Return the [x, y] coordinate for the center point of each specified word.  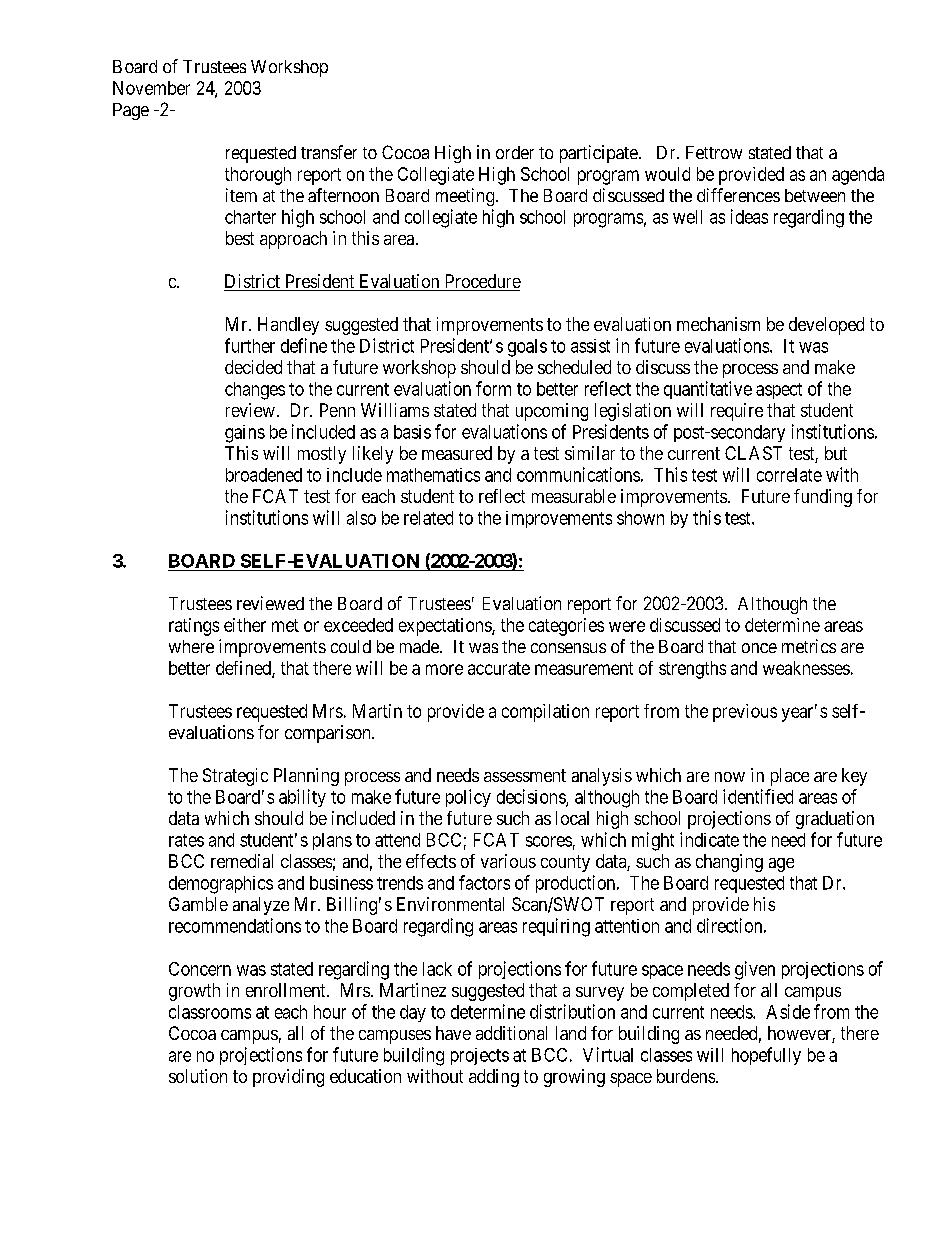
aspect [779, 391]
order [515, 152]
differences [738, 195]
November [151, 88]
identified [758, 796]
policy [468, 798]
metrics [809, 646]
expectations [446, 627]
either [245, 625]
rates [186, 840]
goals [527, 348]
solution [198, 1076]
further [250, 345]
